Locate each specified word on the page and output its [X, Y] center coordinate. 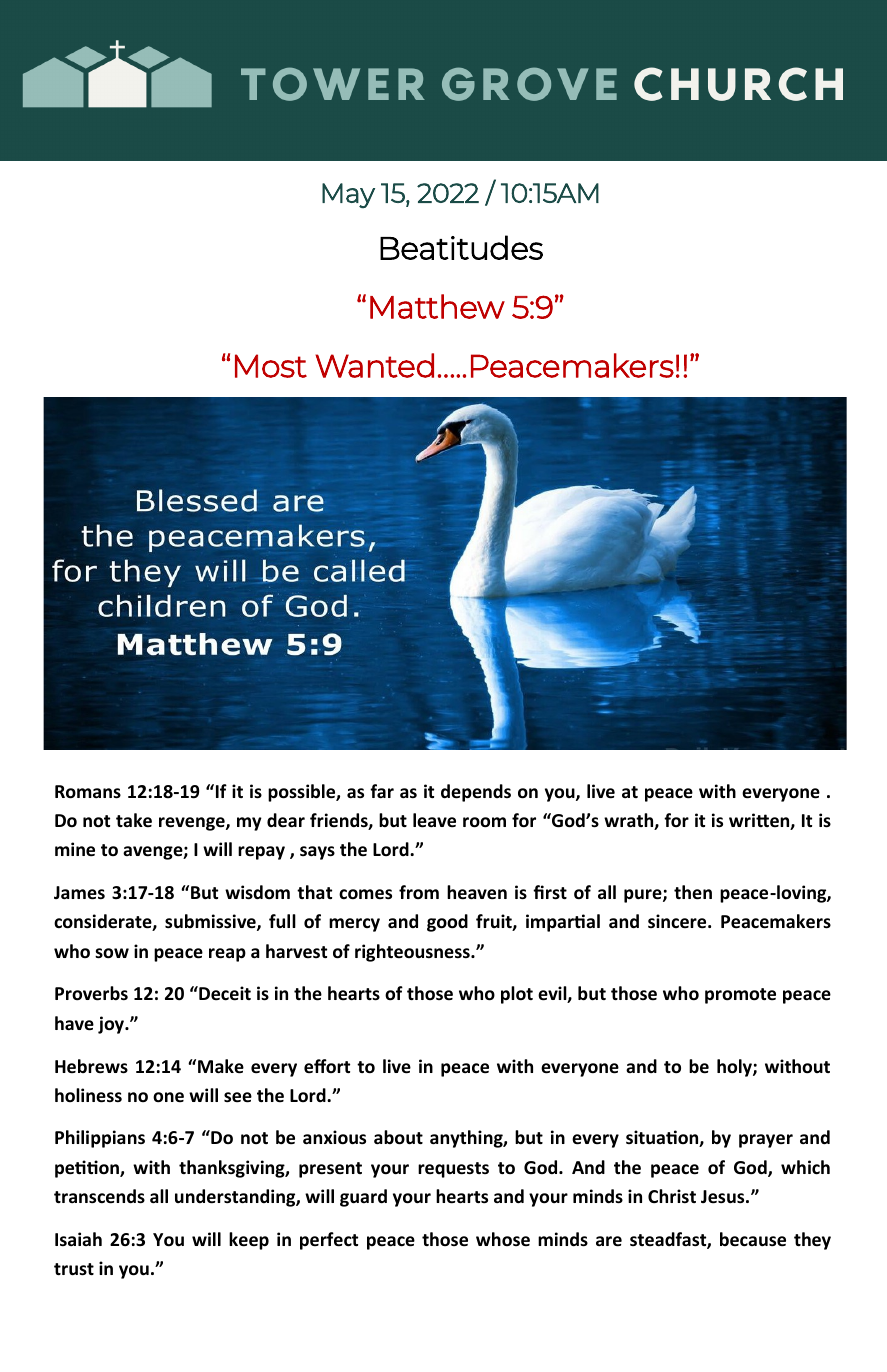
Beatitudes [461, 247]
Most [271, 366]
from [419, 892]
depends [476, 793]
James [79, 893]
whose [503, 1239]
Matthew [437, 306]
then [693, 892]
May [348, 195]
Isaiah [78, 1239]
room [484, 822]
